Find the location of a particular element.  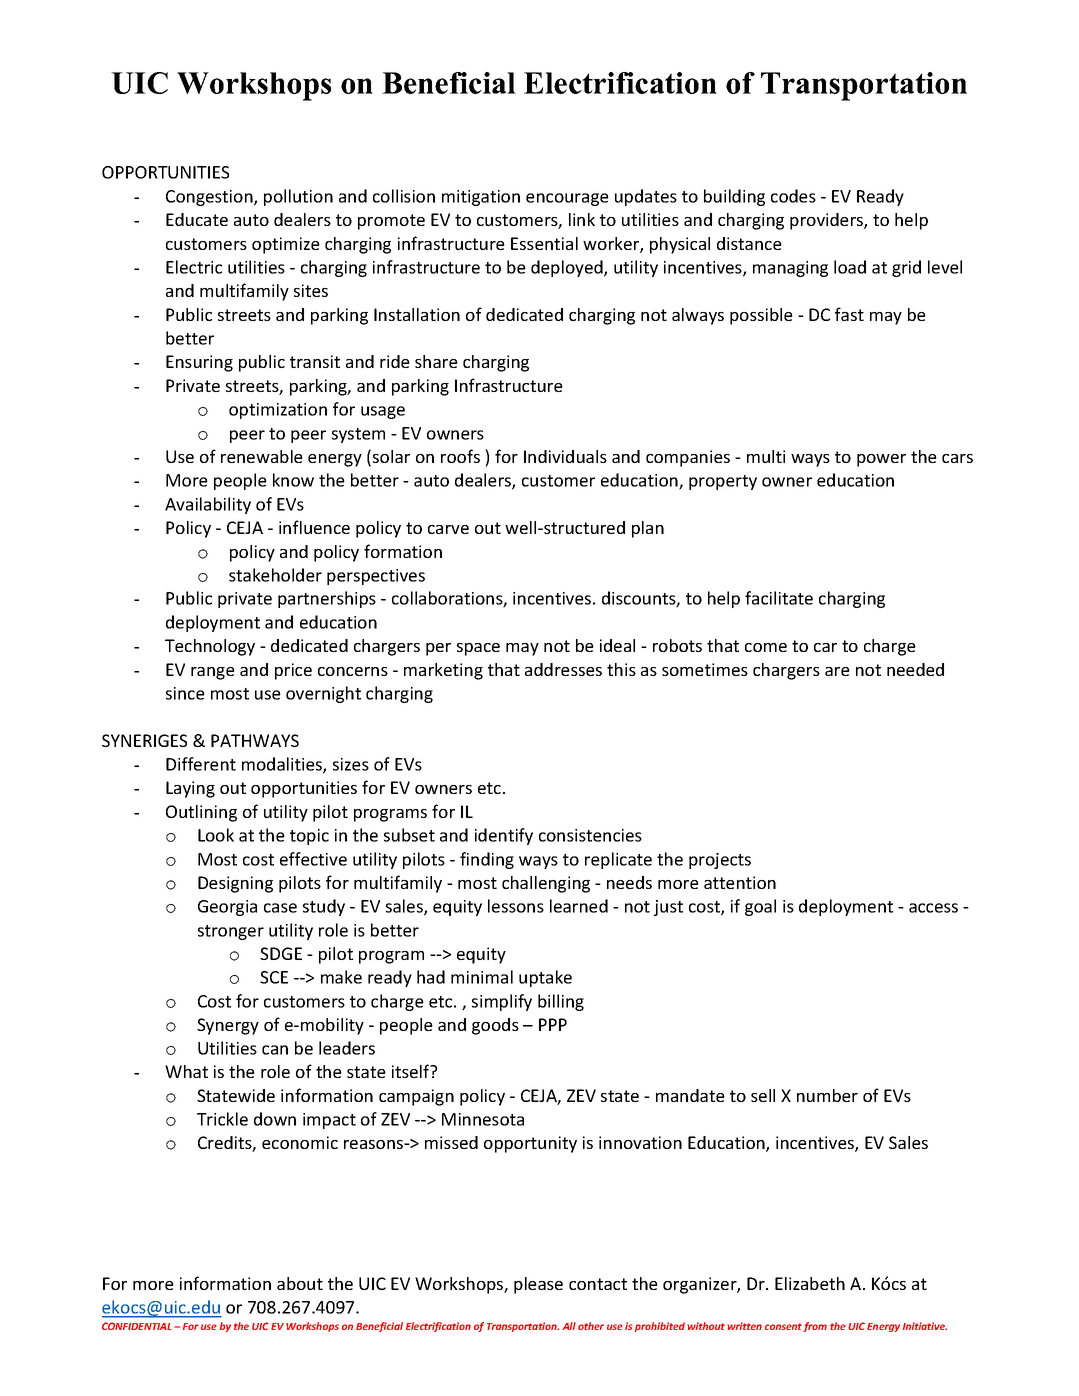

access is located at coordinates (933, 908).
